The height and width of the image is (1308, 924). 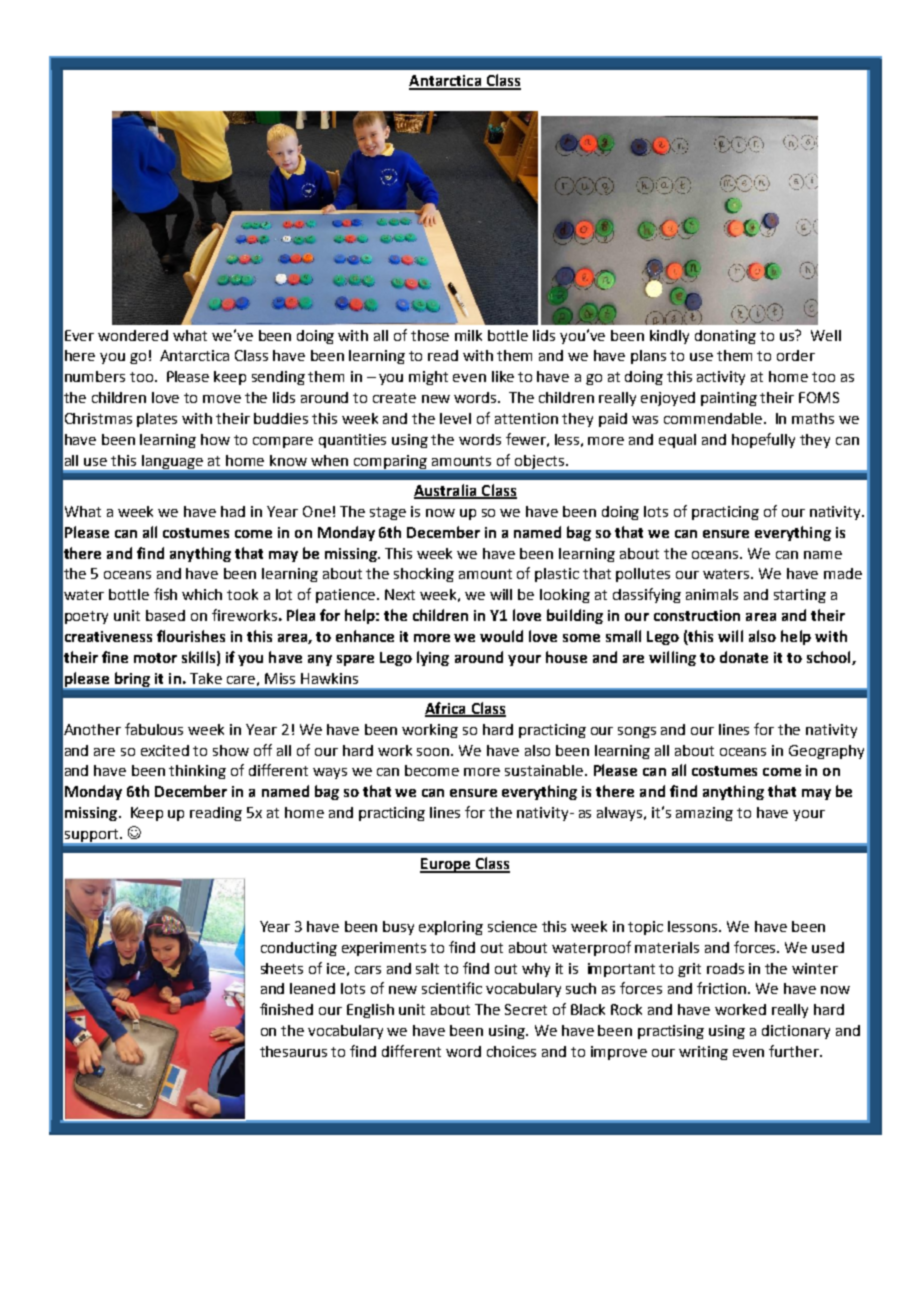 I want to click on shocking, so click(x=424, y=575).
